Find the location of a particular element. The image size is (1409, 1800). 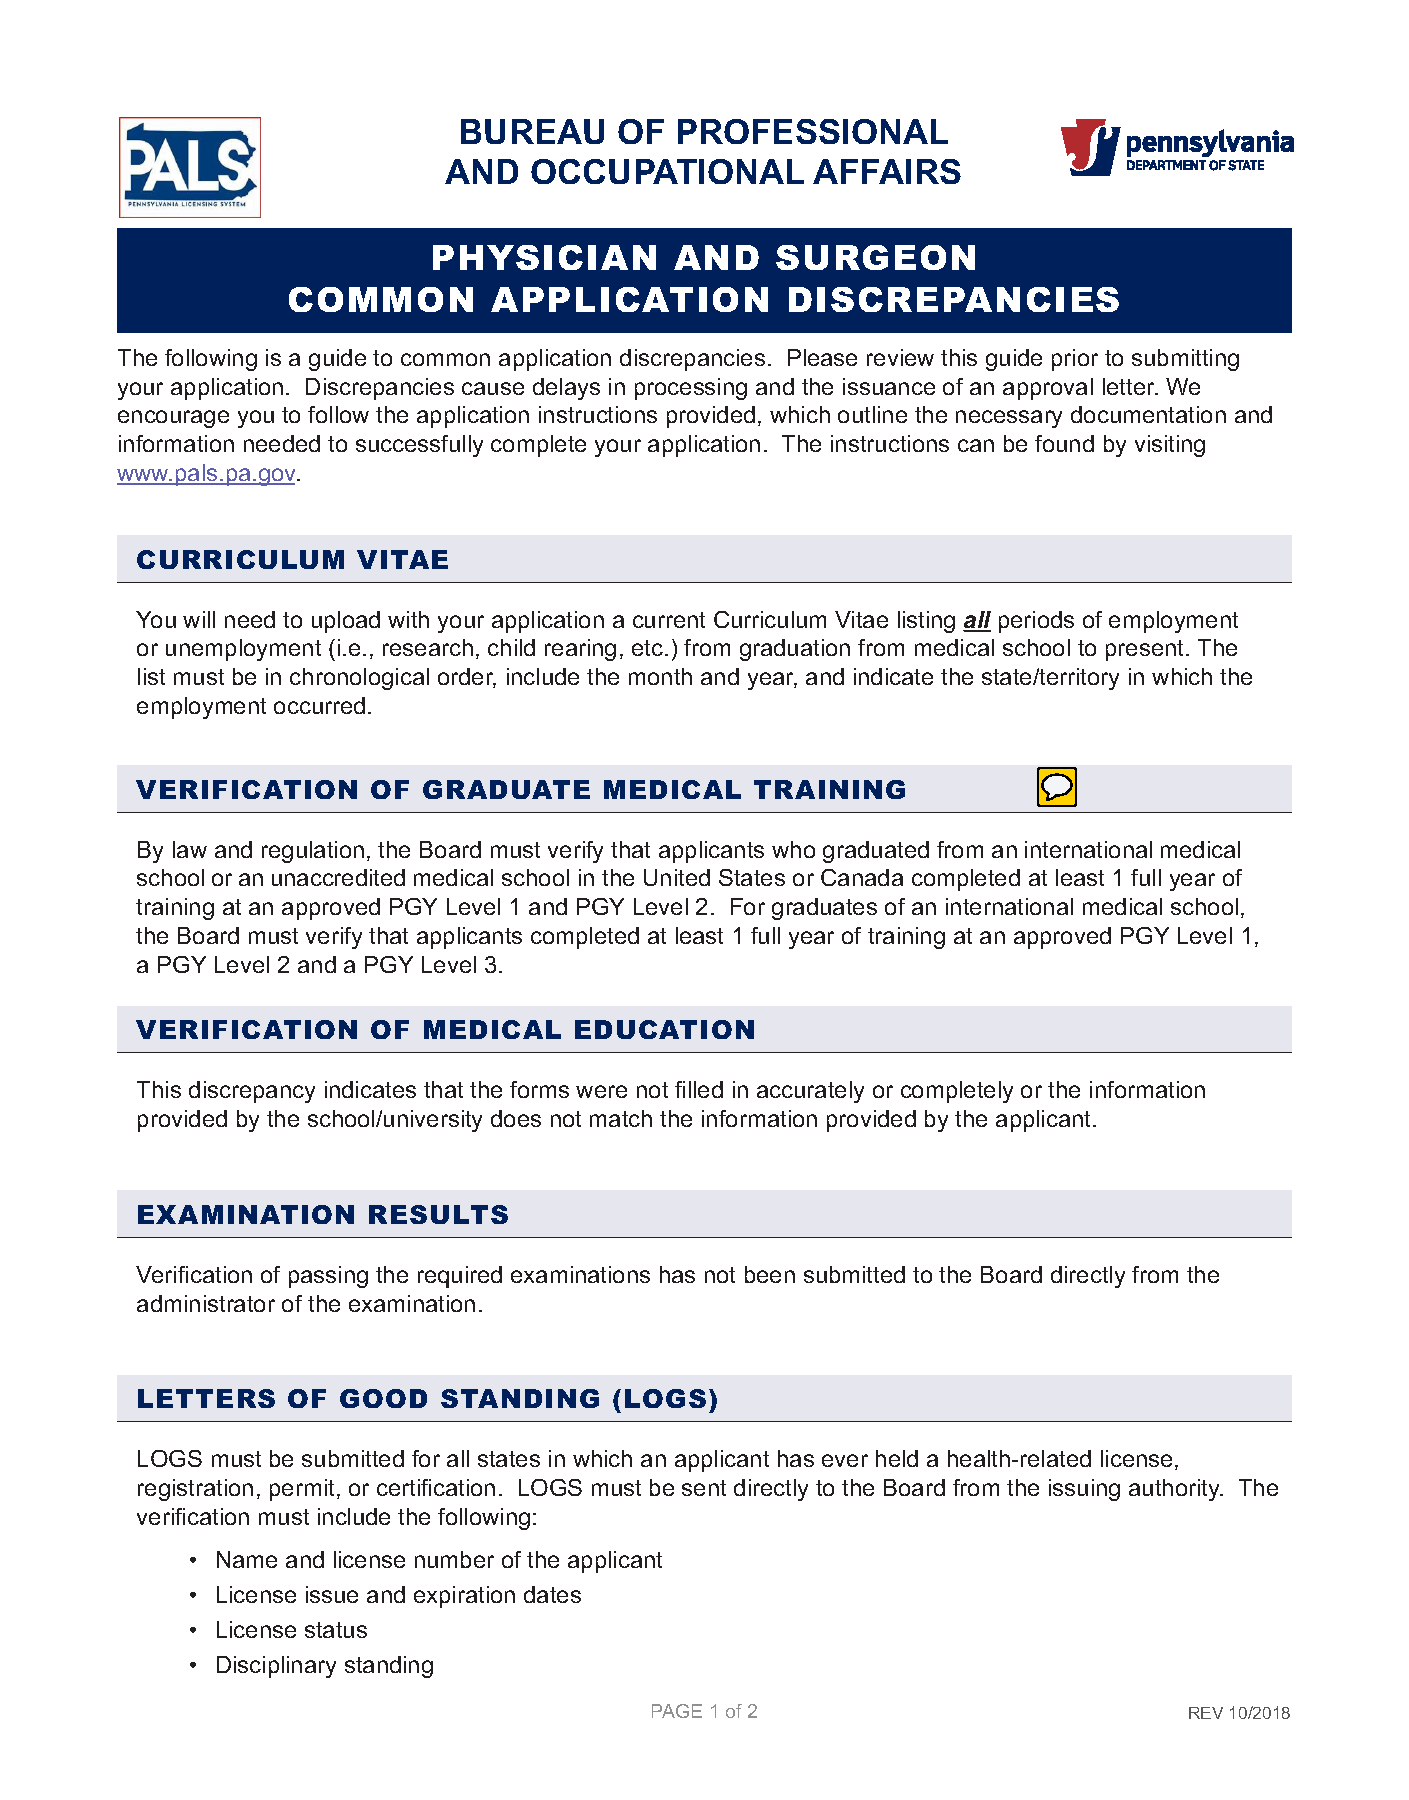

PAGE is located at coordinates (677, 1711).
